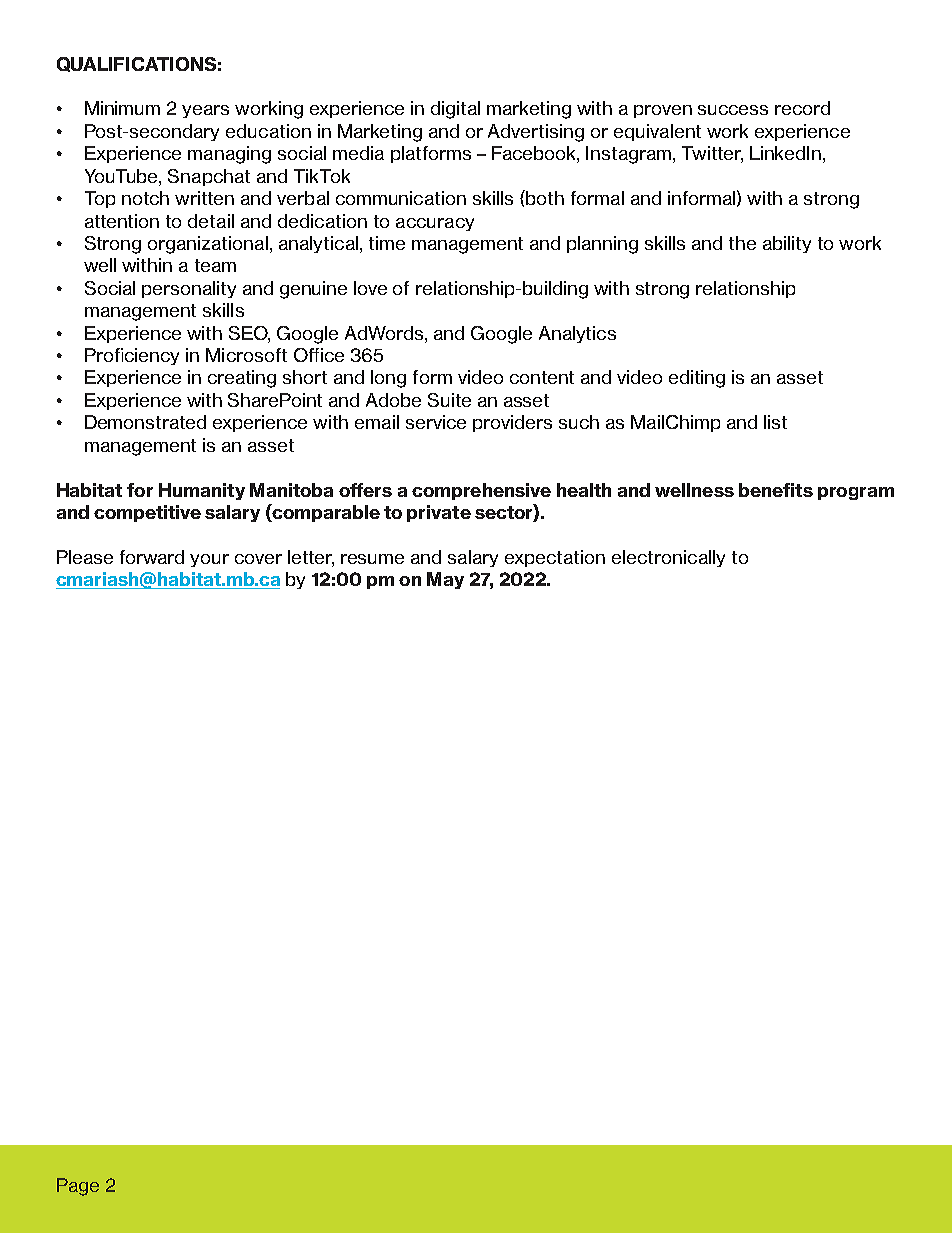  What do you see at coordinates (455, 110) in the screenshot?
I see `digital` at bounding box center [455, 110].
